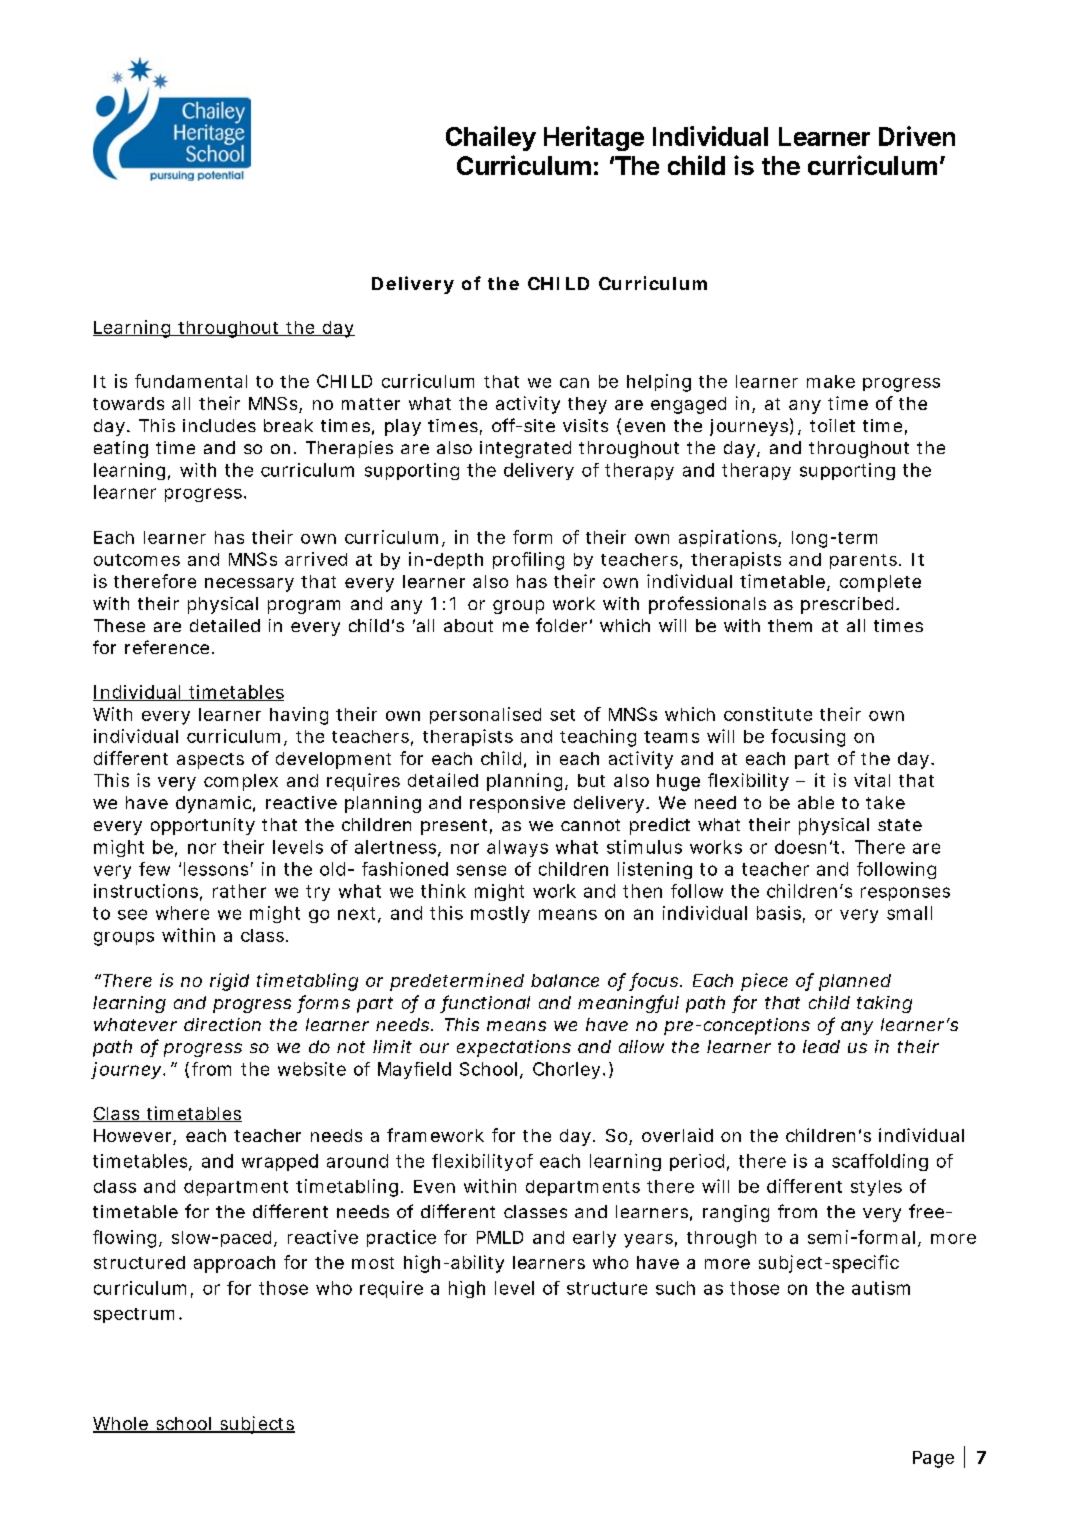 This image has width=1082, height=1531. What do you see at coordinates (122, 1425) in the image?
I see `Whole` at bounding box center [122, 1425].
